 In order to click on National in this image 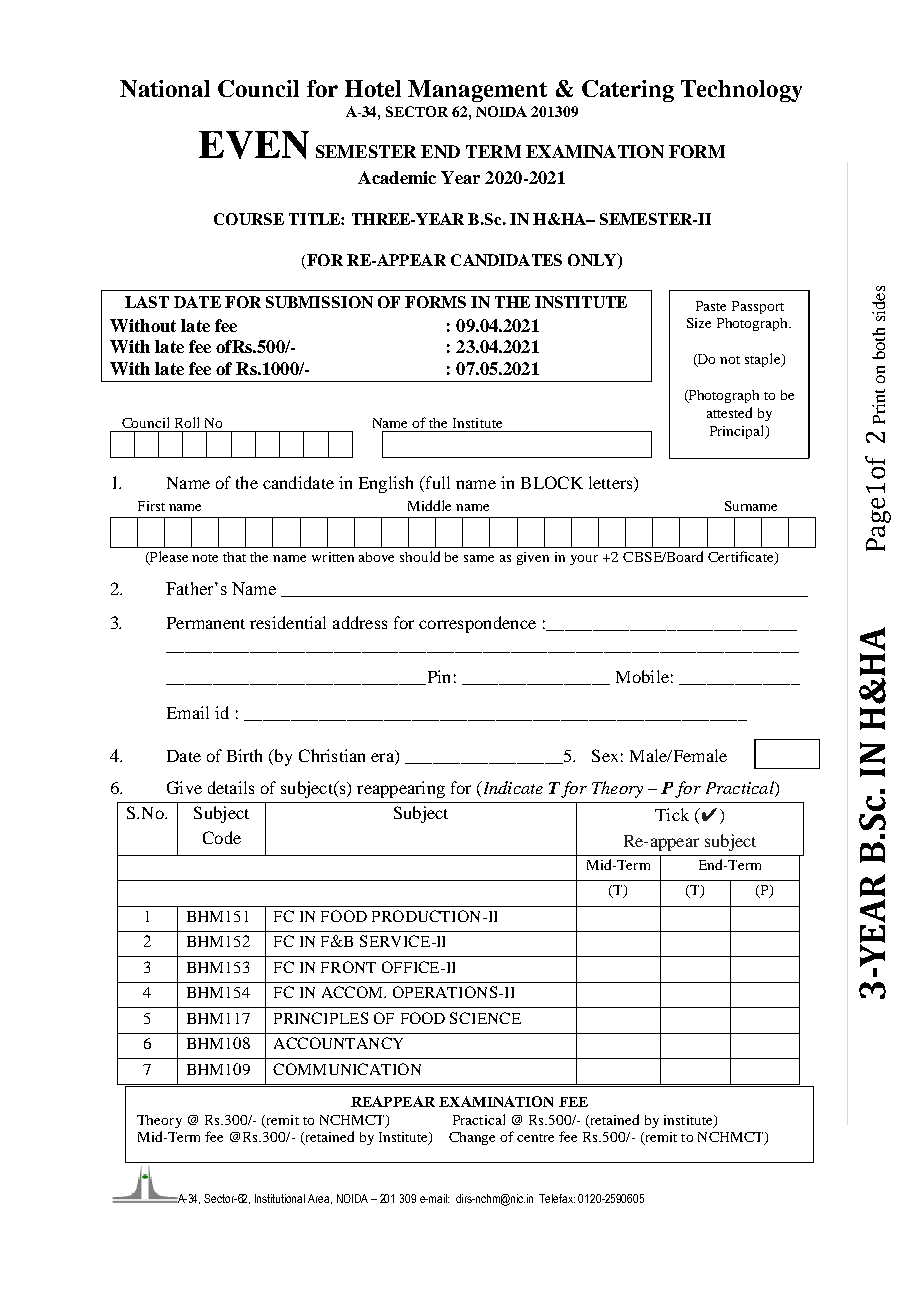, I will do `click(165, 88)`.
